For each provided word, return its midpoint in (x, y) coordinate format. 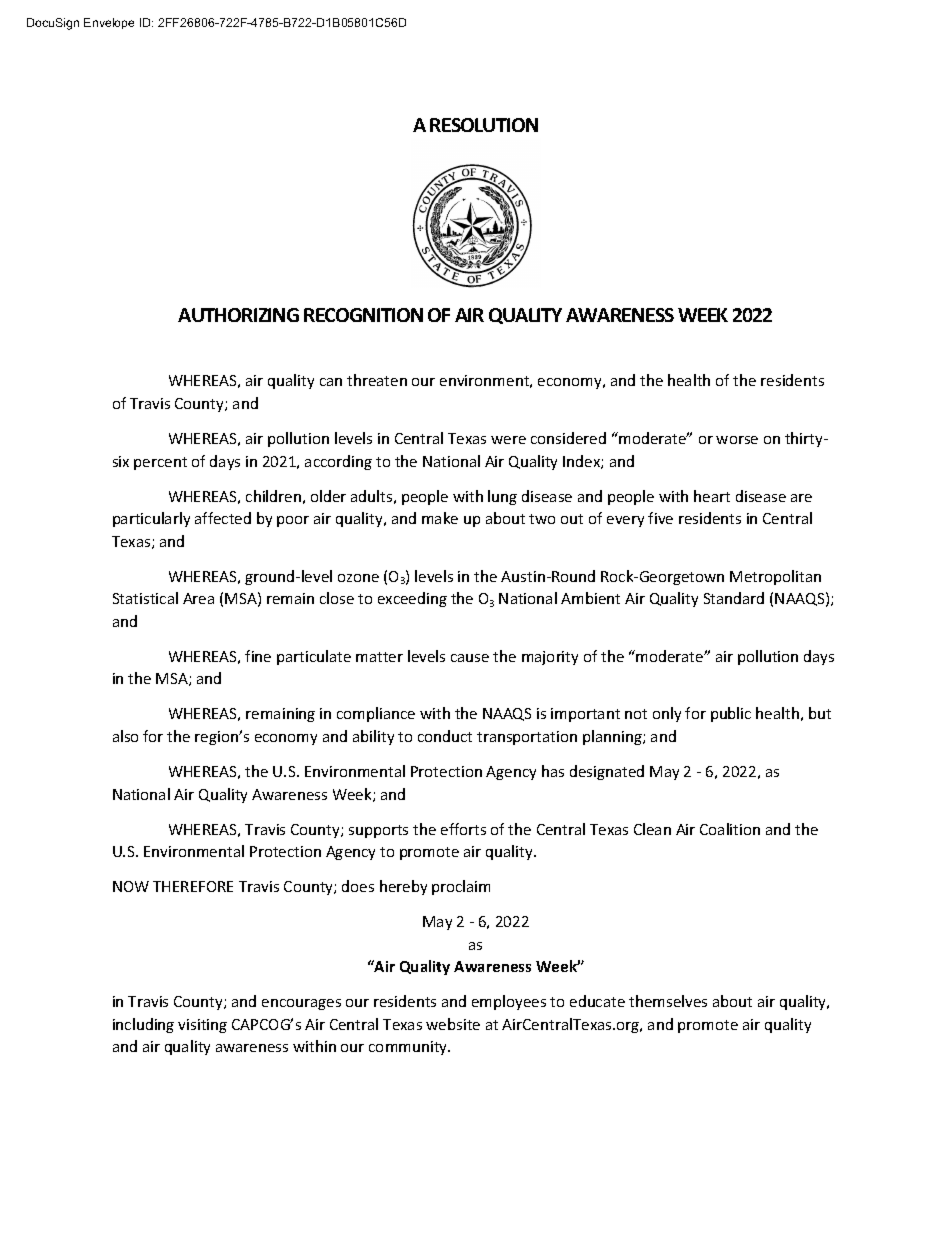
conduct (445, 736)
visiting (202, 1026)
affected (223, 518)
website (453, 1024)
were (508, 440)
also (125, 736)
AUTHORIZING (238, 315)
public (731, 714)
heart (712, 496)
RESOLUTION (484, 125)
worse (737, 440)
